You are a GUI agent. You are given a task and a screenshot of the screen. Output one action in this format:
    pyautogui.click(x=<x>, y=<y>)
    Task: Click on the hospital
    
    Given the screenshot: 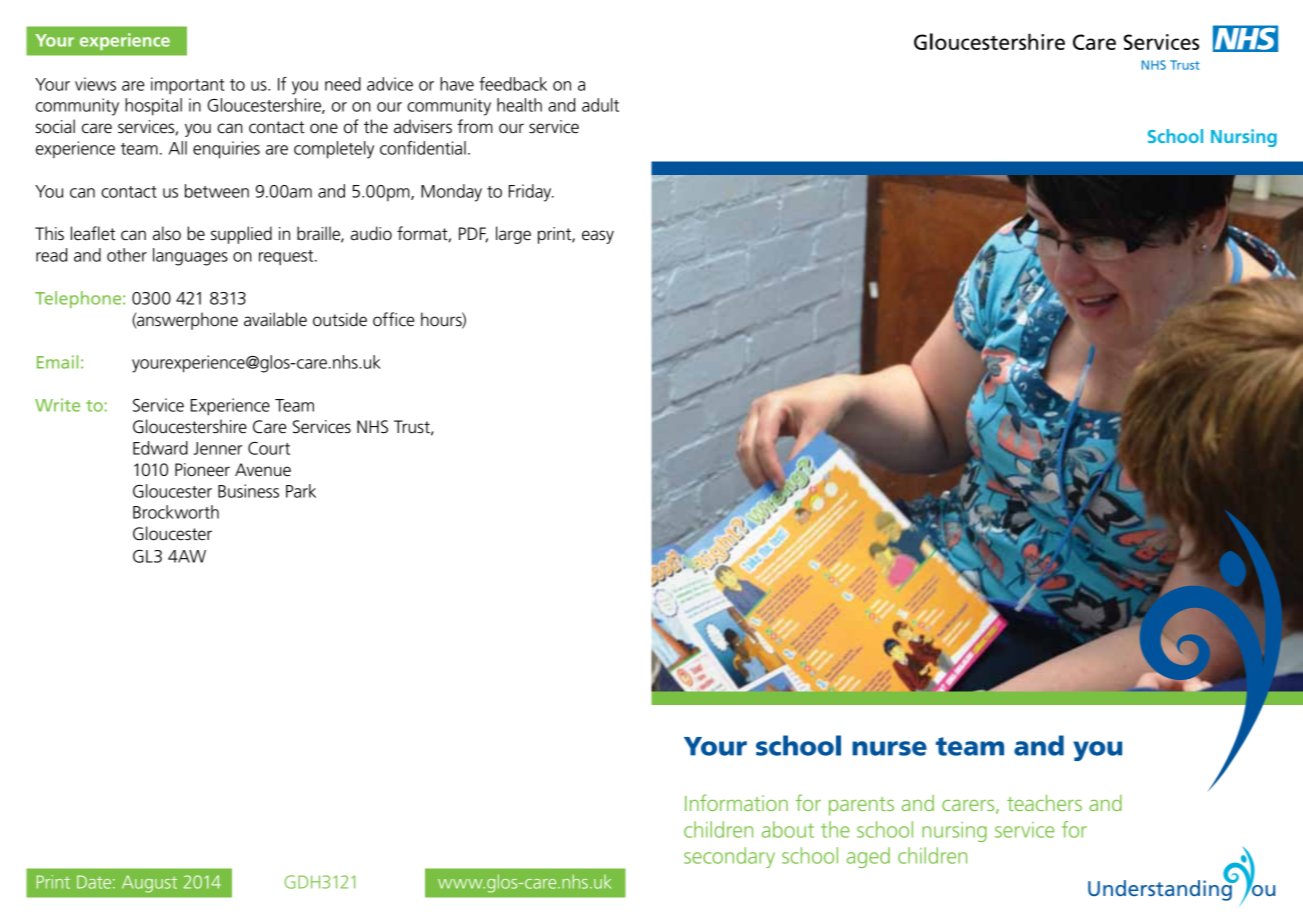 What is the action you would take?
    pyautogui.click(x=153, y=107)
